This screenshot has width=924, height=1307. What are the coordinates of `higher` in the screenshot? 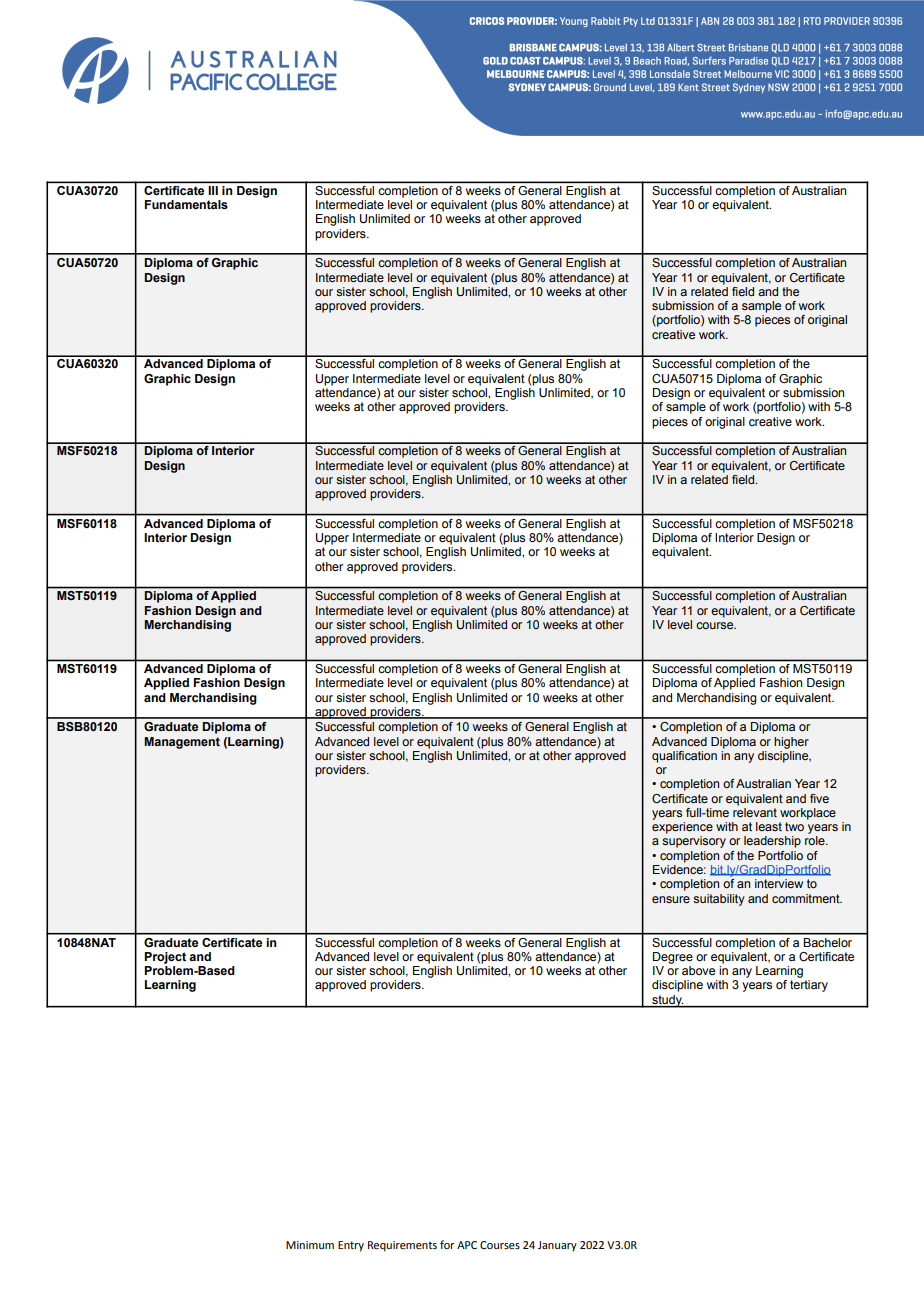 It's located at (791, 743).
